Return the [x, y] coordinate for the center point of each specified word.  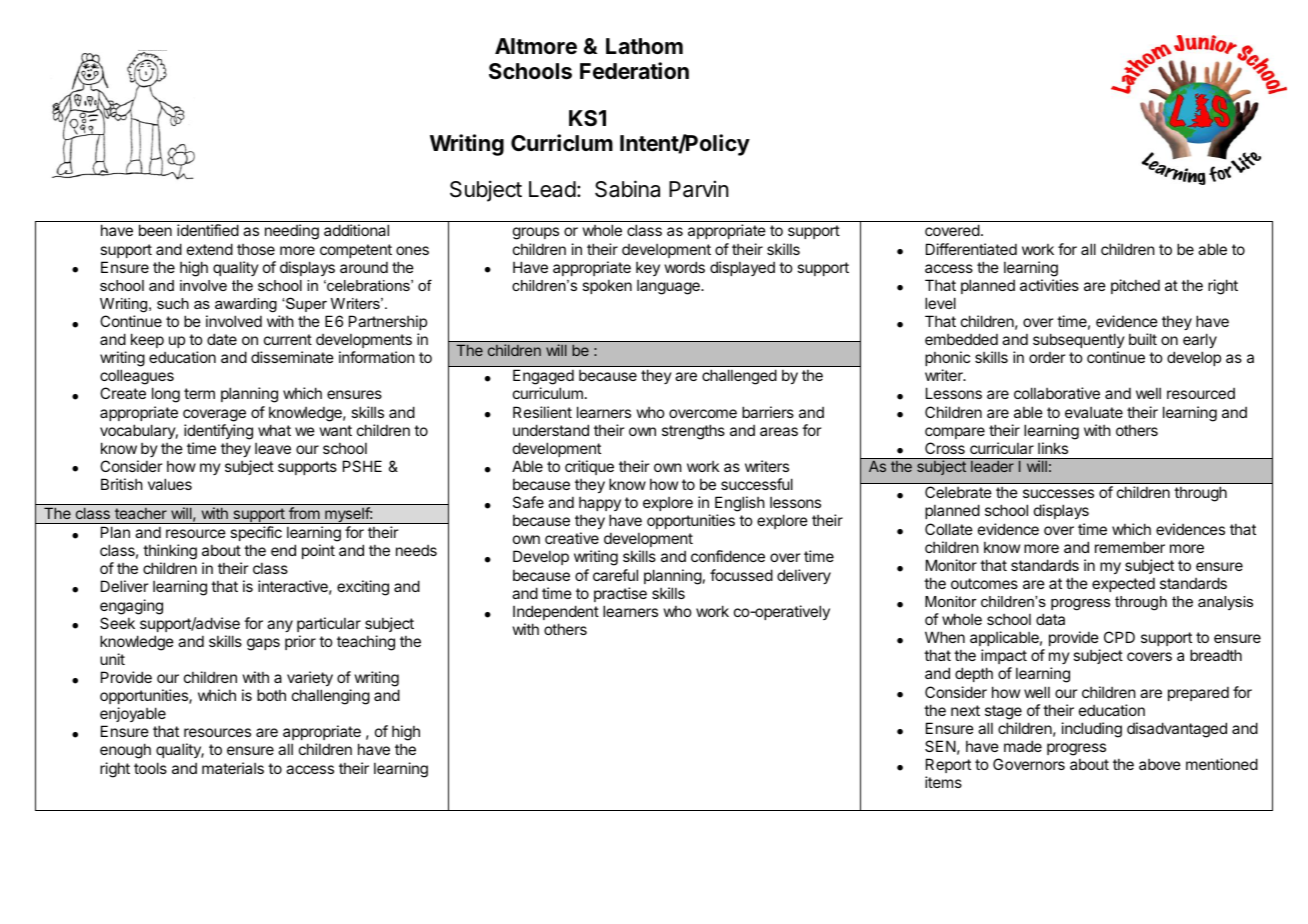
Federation [634, 71]
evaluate [1094, 412]
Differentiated [971, 249]
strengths [693, 432]
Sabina [627, 189]
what [274, 430]
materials [233, 768]
